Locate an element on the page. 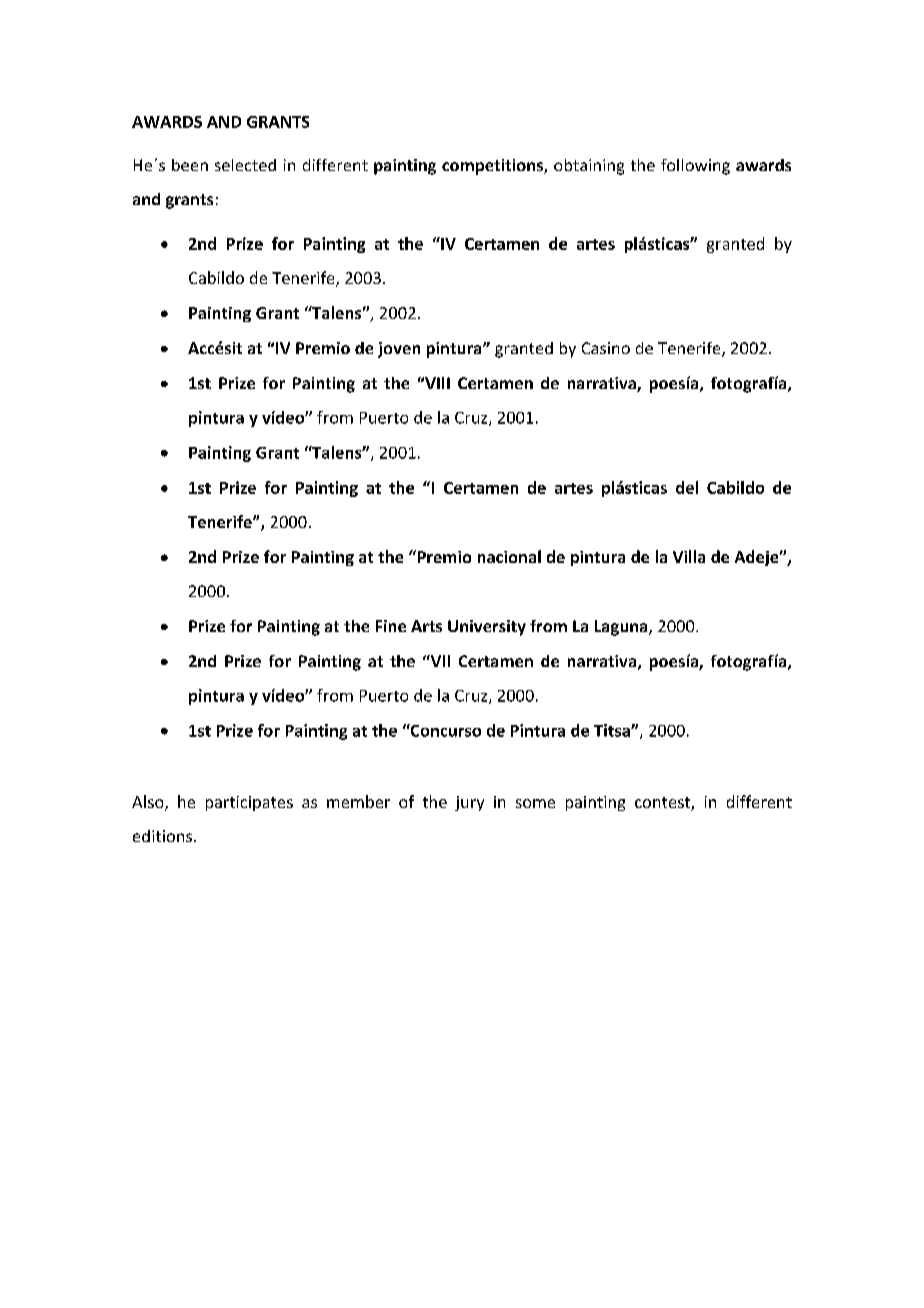 This page has width=924, height=1308. obtaining is located at coordinates (589, 167).
